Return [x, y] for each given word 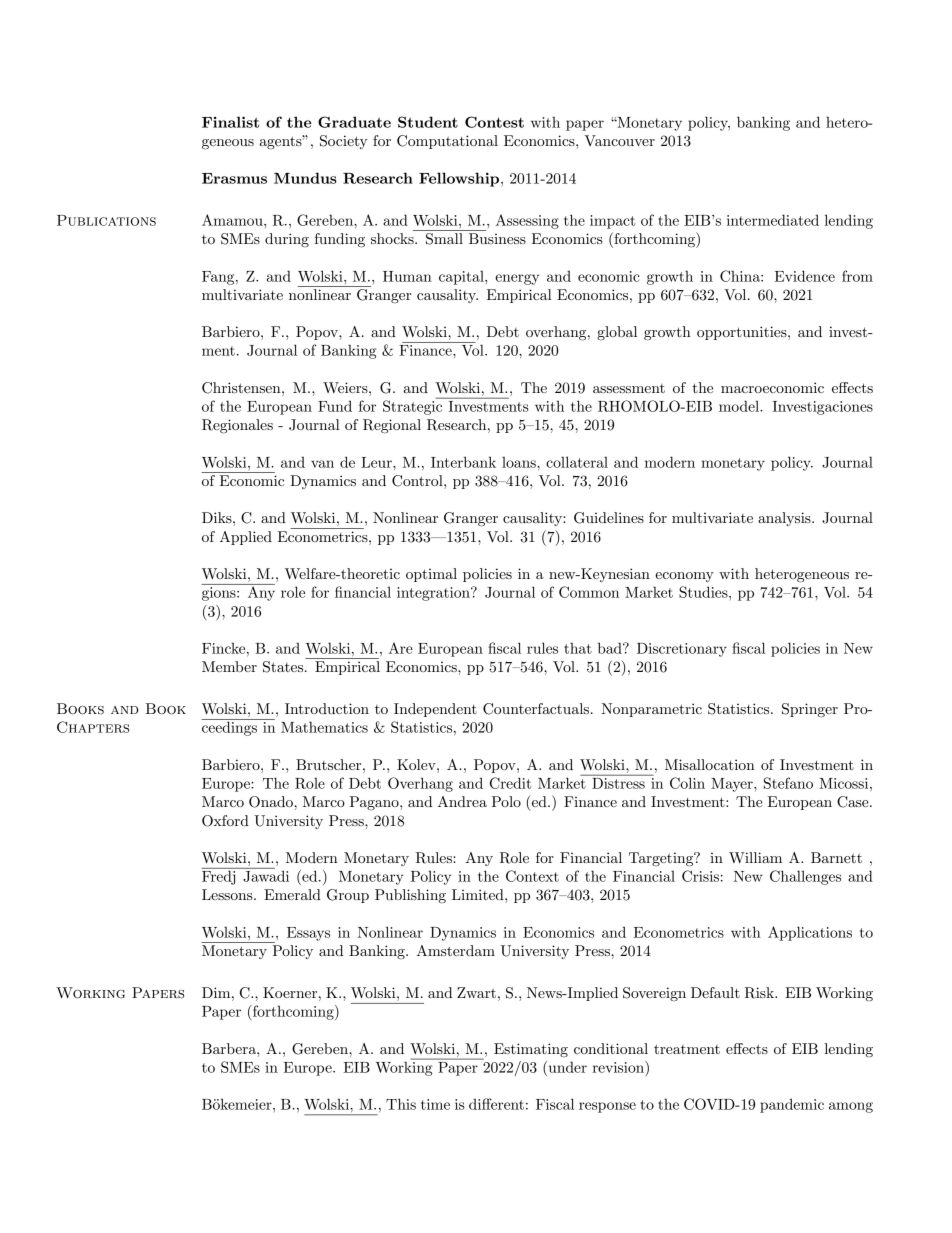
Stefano [788, 783]
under [566, 1067]
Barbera [230, 1048]
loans [520, 462]
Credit [510, 783]
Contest [494, 122]
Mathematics [324, 727]
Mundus [305, 178]
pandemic [792, 1105]
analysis [785, 519]
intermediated [773, 220]
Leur [377, 462]
